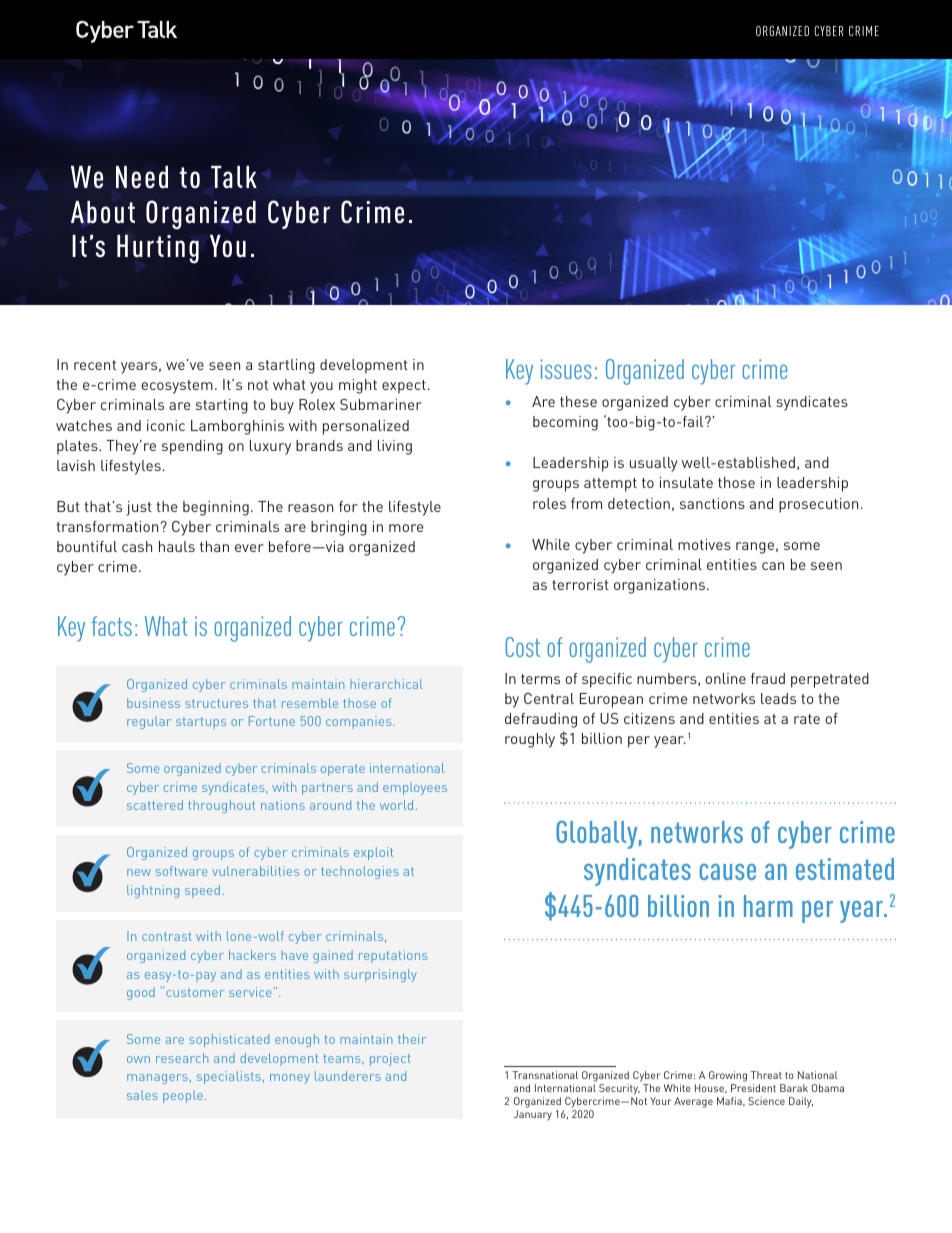  What do you see at coordinates (753, 1088) in the image?
I see `President` at bounding box center [753, 1088].
